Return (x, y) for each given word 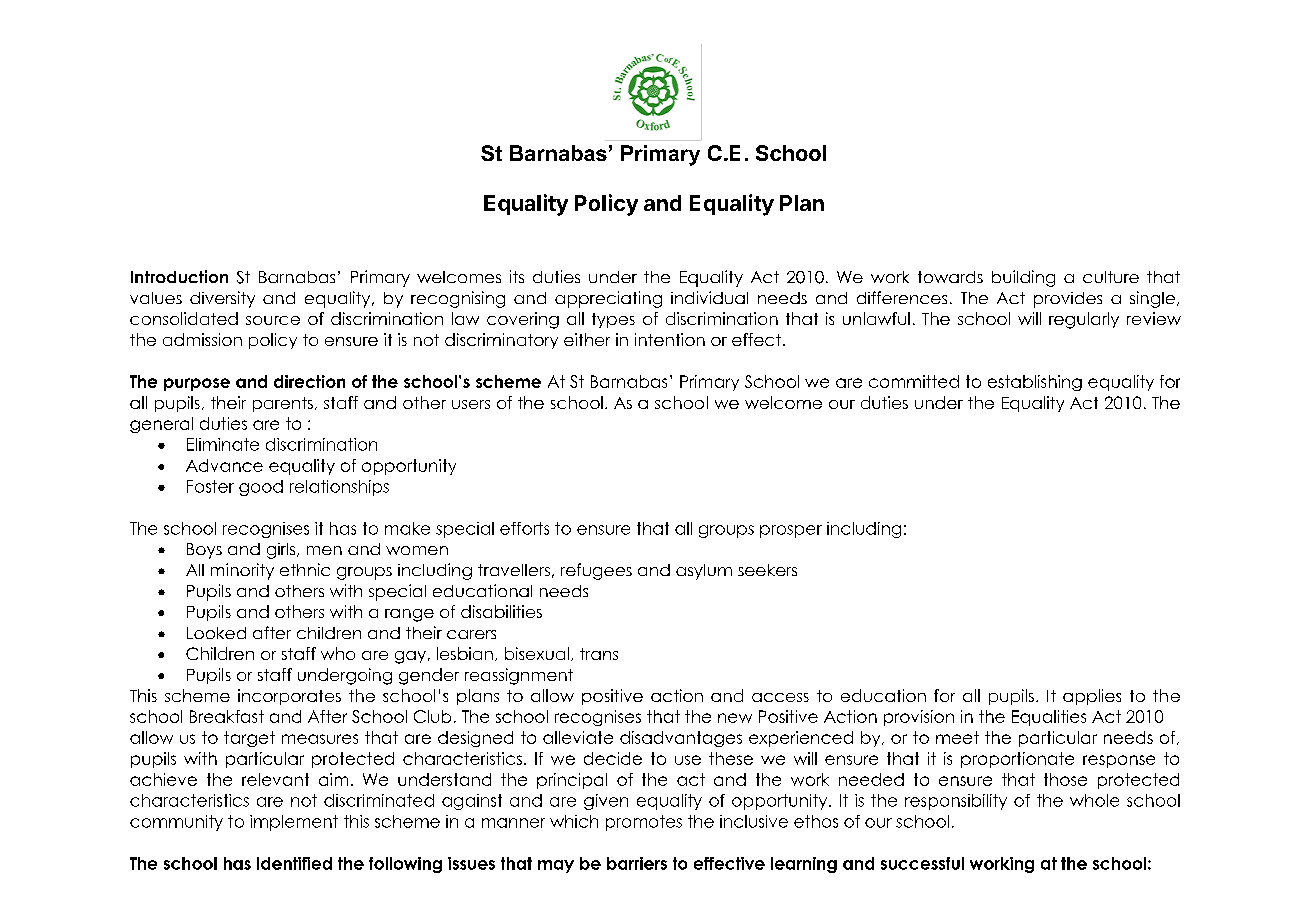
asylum (704, 572)
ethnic (305, 569)
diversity (222, 299)
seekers (767, 570)
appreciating (608, 299)
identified (294, 863)
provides (1068, 300)
